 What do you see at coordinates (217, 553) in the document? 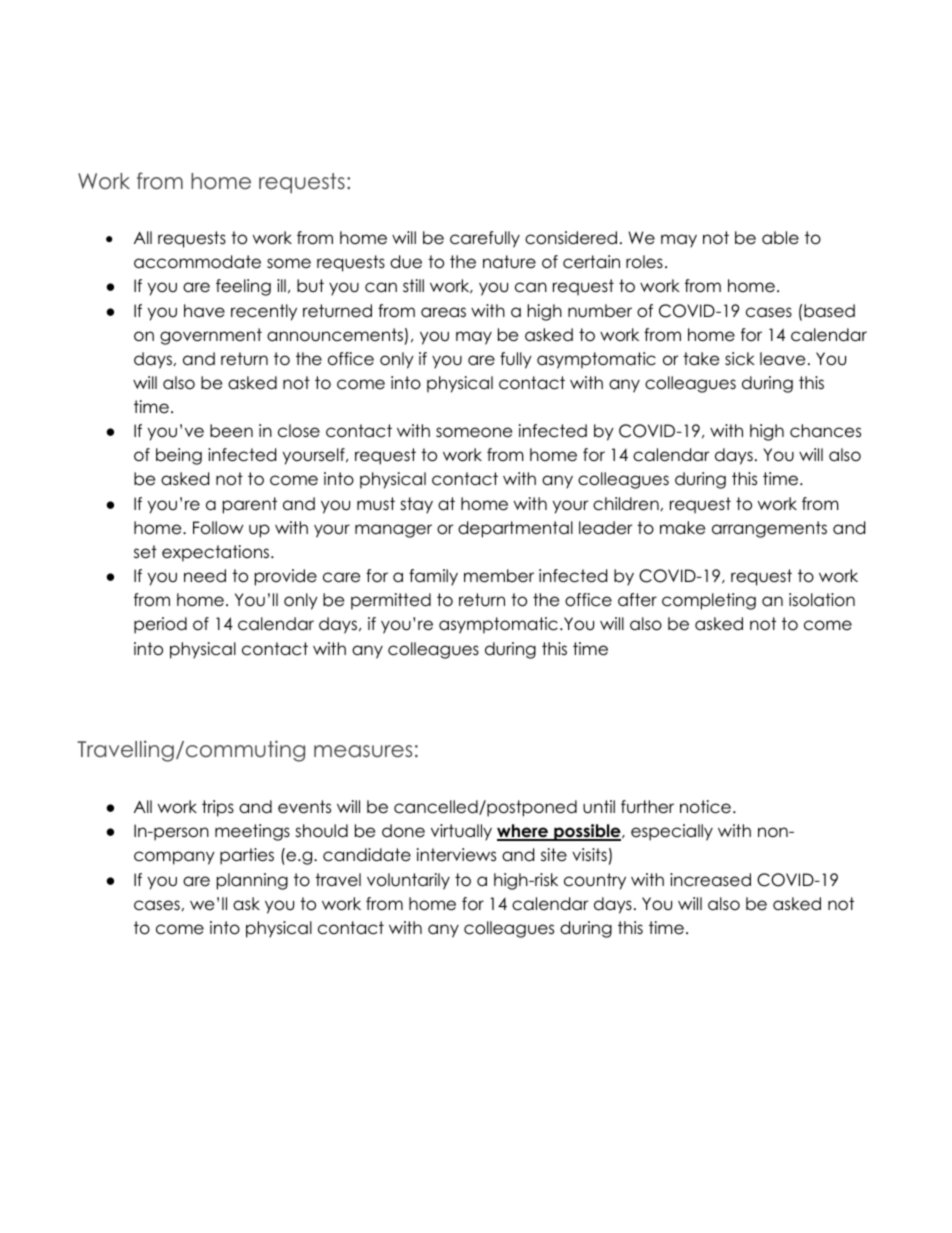
I see `expectations` at bounding box center [217, 553].
